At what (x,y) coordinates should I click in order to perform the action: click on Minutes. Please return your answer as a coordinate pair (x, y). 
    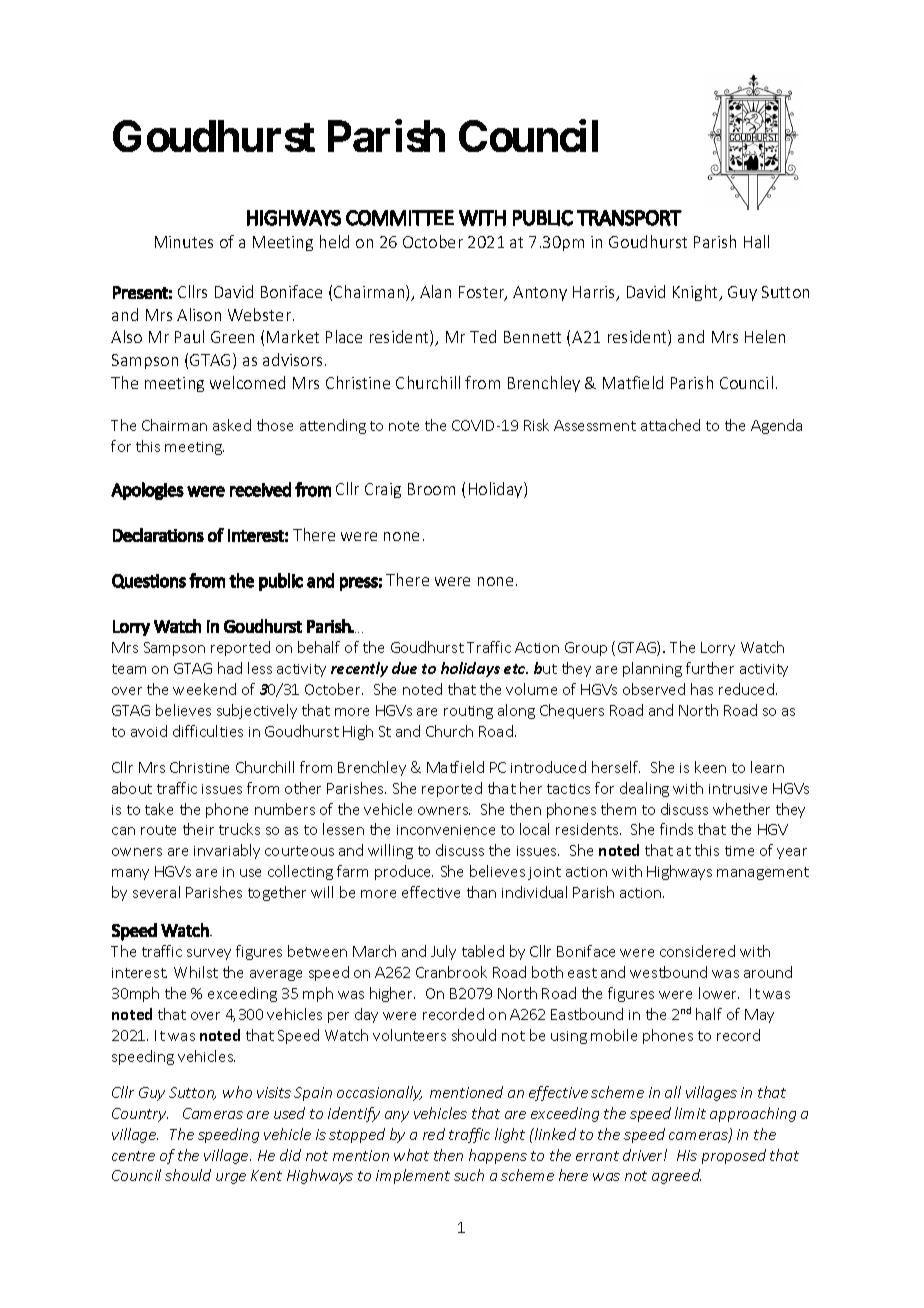
    Looking at the image, I should click on (184, 242).
